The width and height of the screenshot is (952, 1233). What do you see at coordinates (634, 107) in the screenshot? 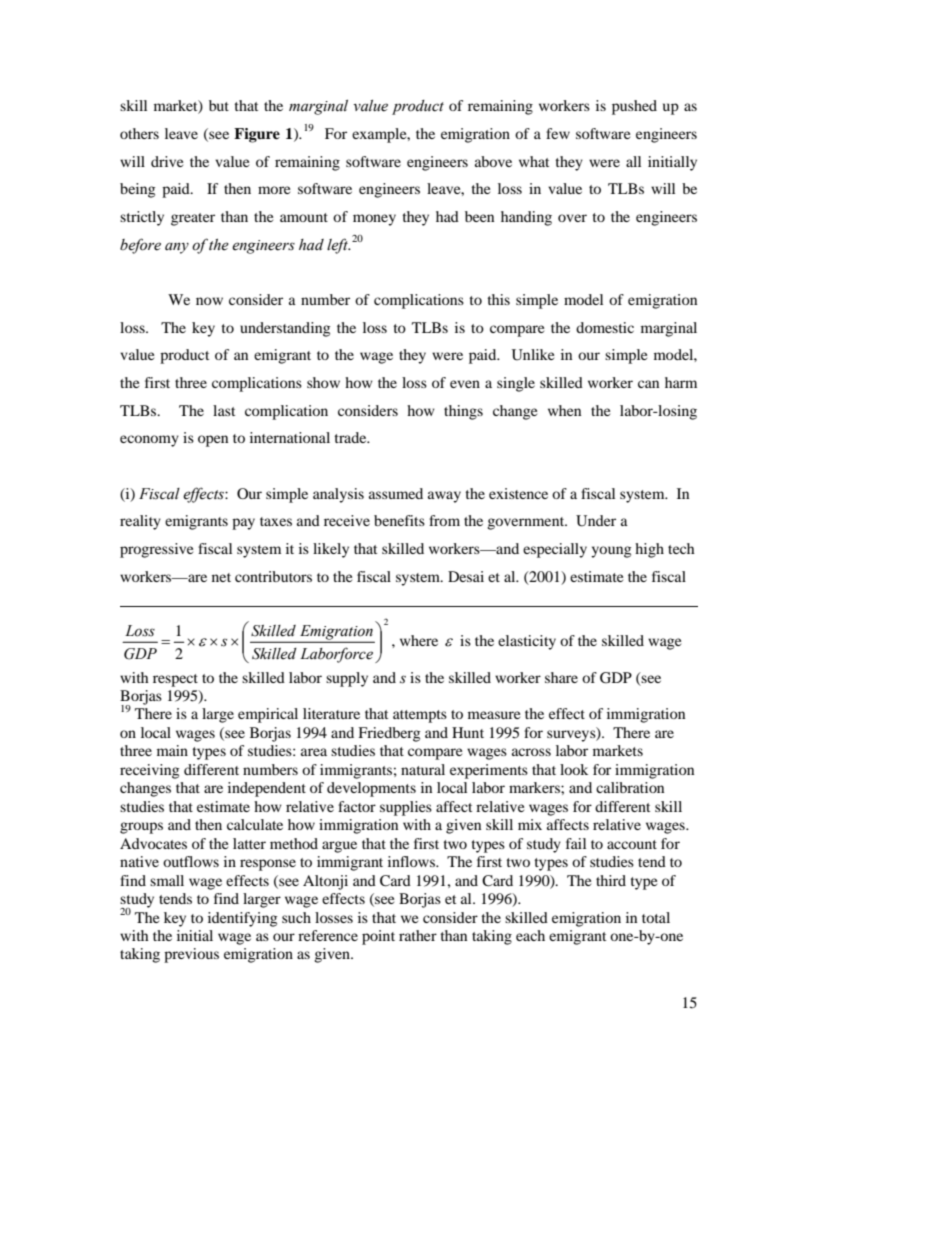
I see `pushed` at bounding box center [634, 107].
